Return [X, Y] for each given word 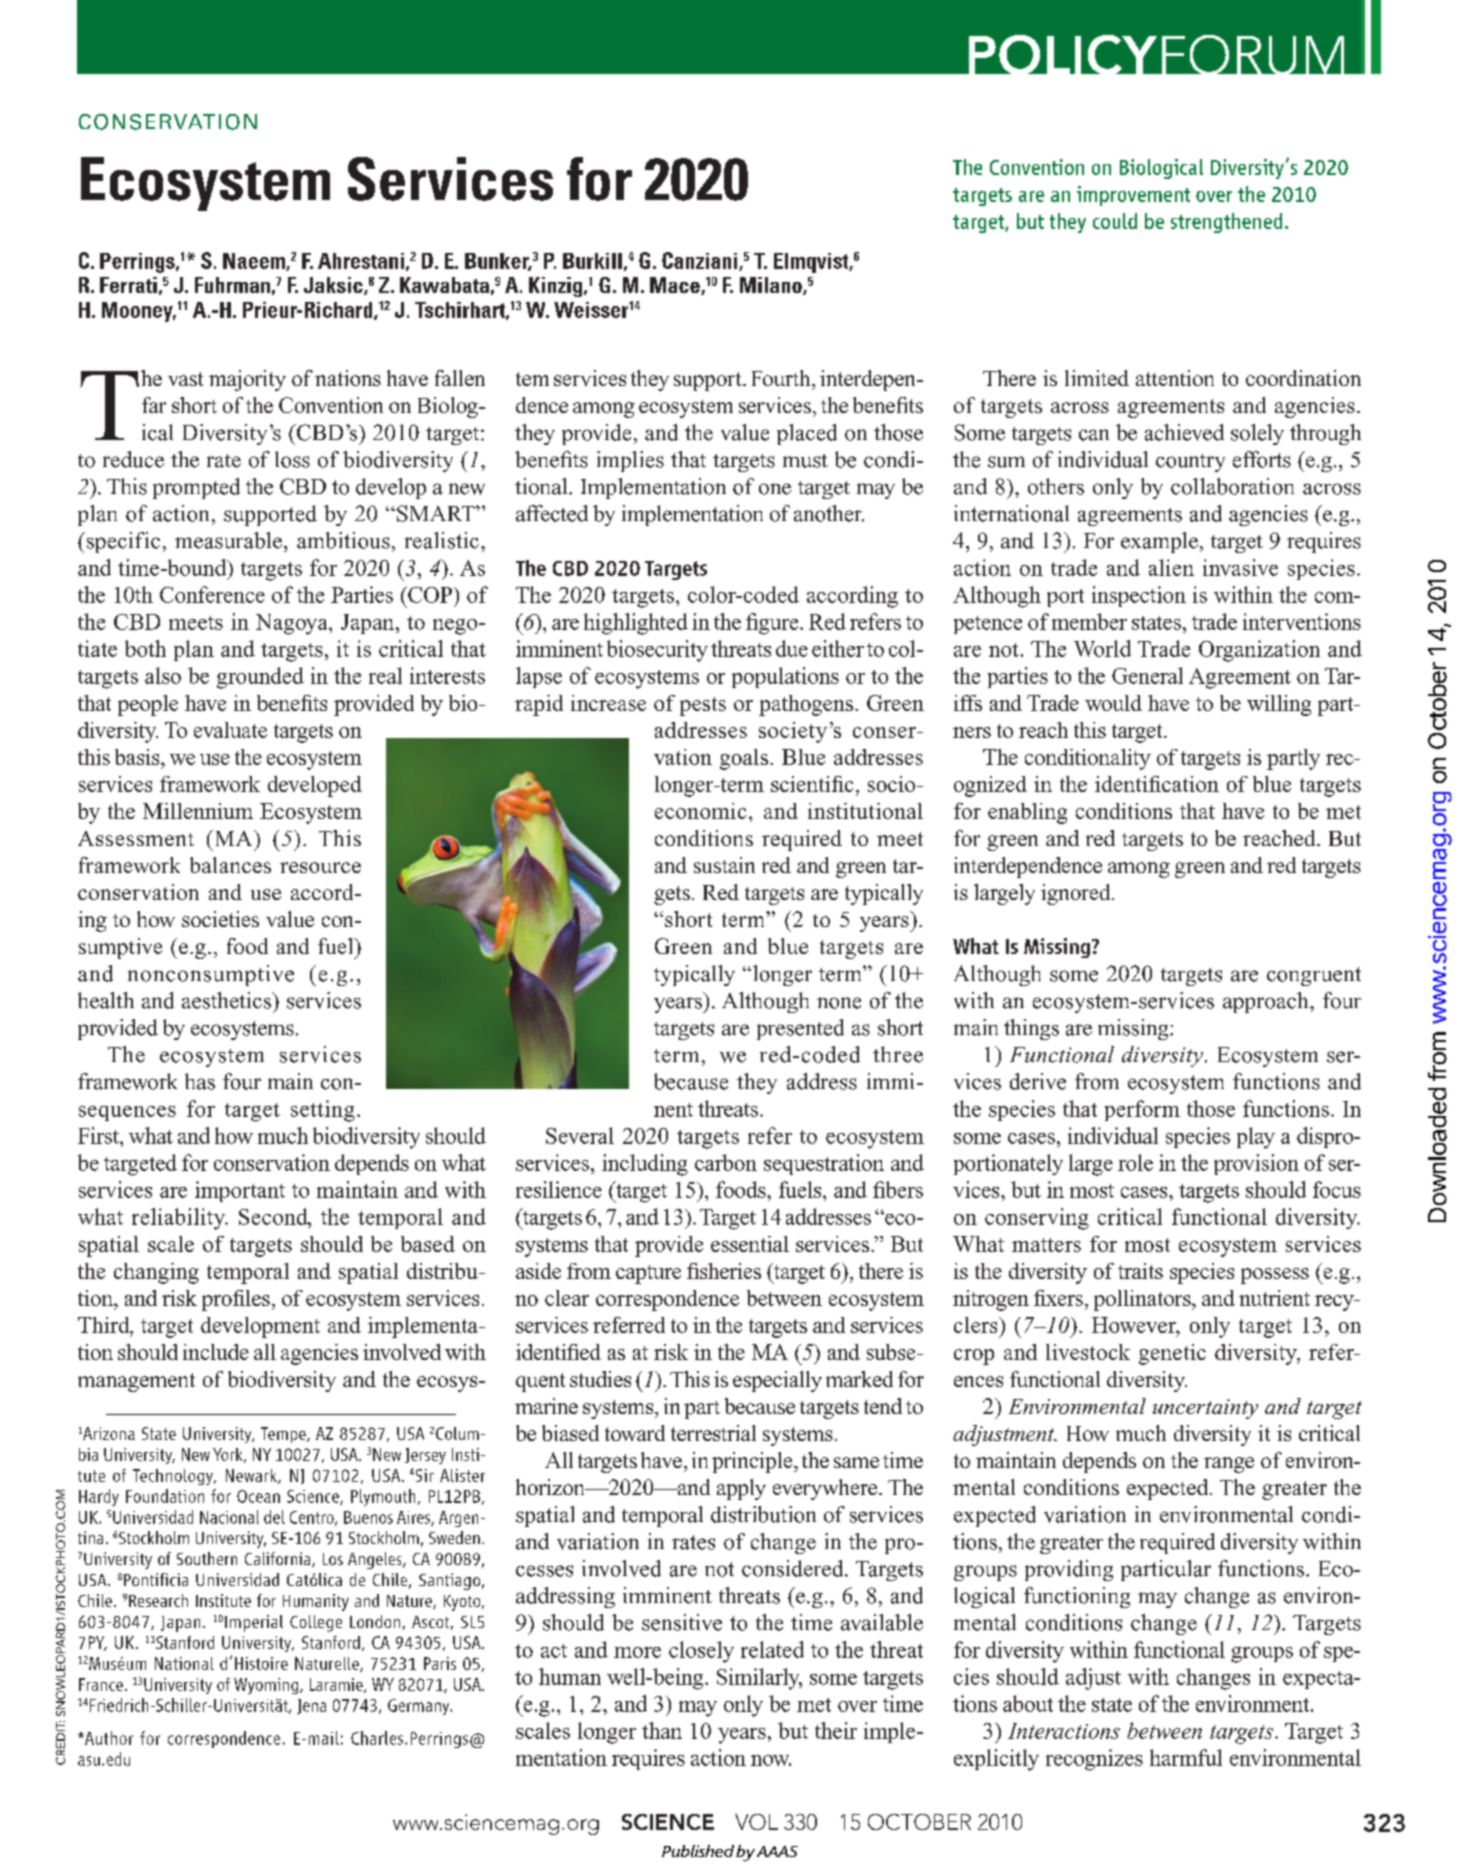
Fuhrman [232, 285]
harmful [1186, 1757]
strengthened [1226, 223]
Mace [676, 286]
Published [698, 1851]
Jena [311, 1706]
